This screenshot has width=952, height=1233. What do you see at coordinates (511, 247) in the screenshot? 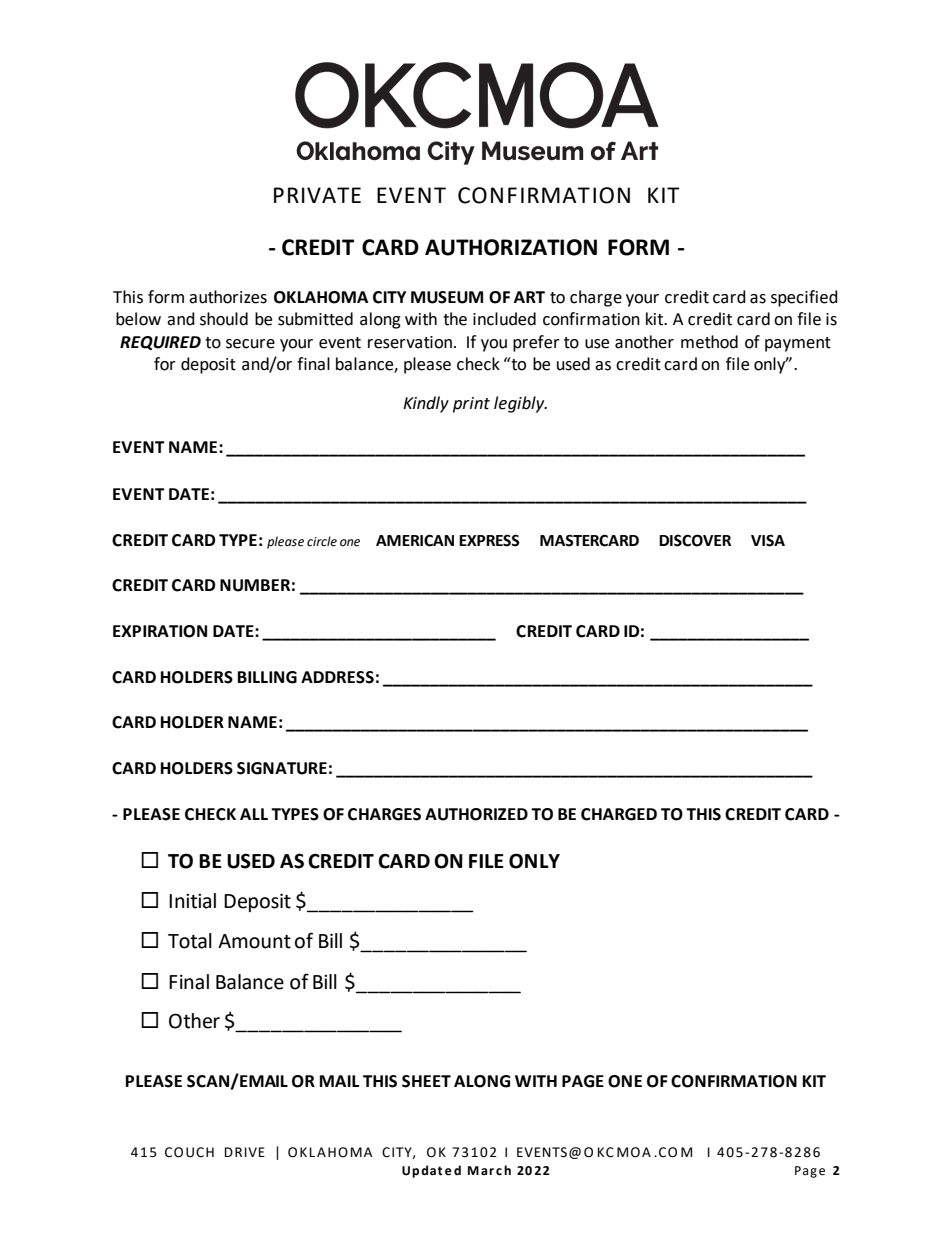
I see `AUTHORIZATION` at bounding box center [511, 247].
